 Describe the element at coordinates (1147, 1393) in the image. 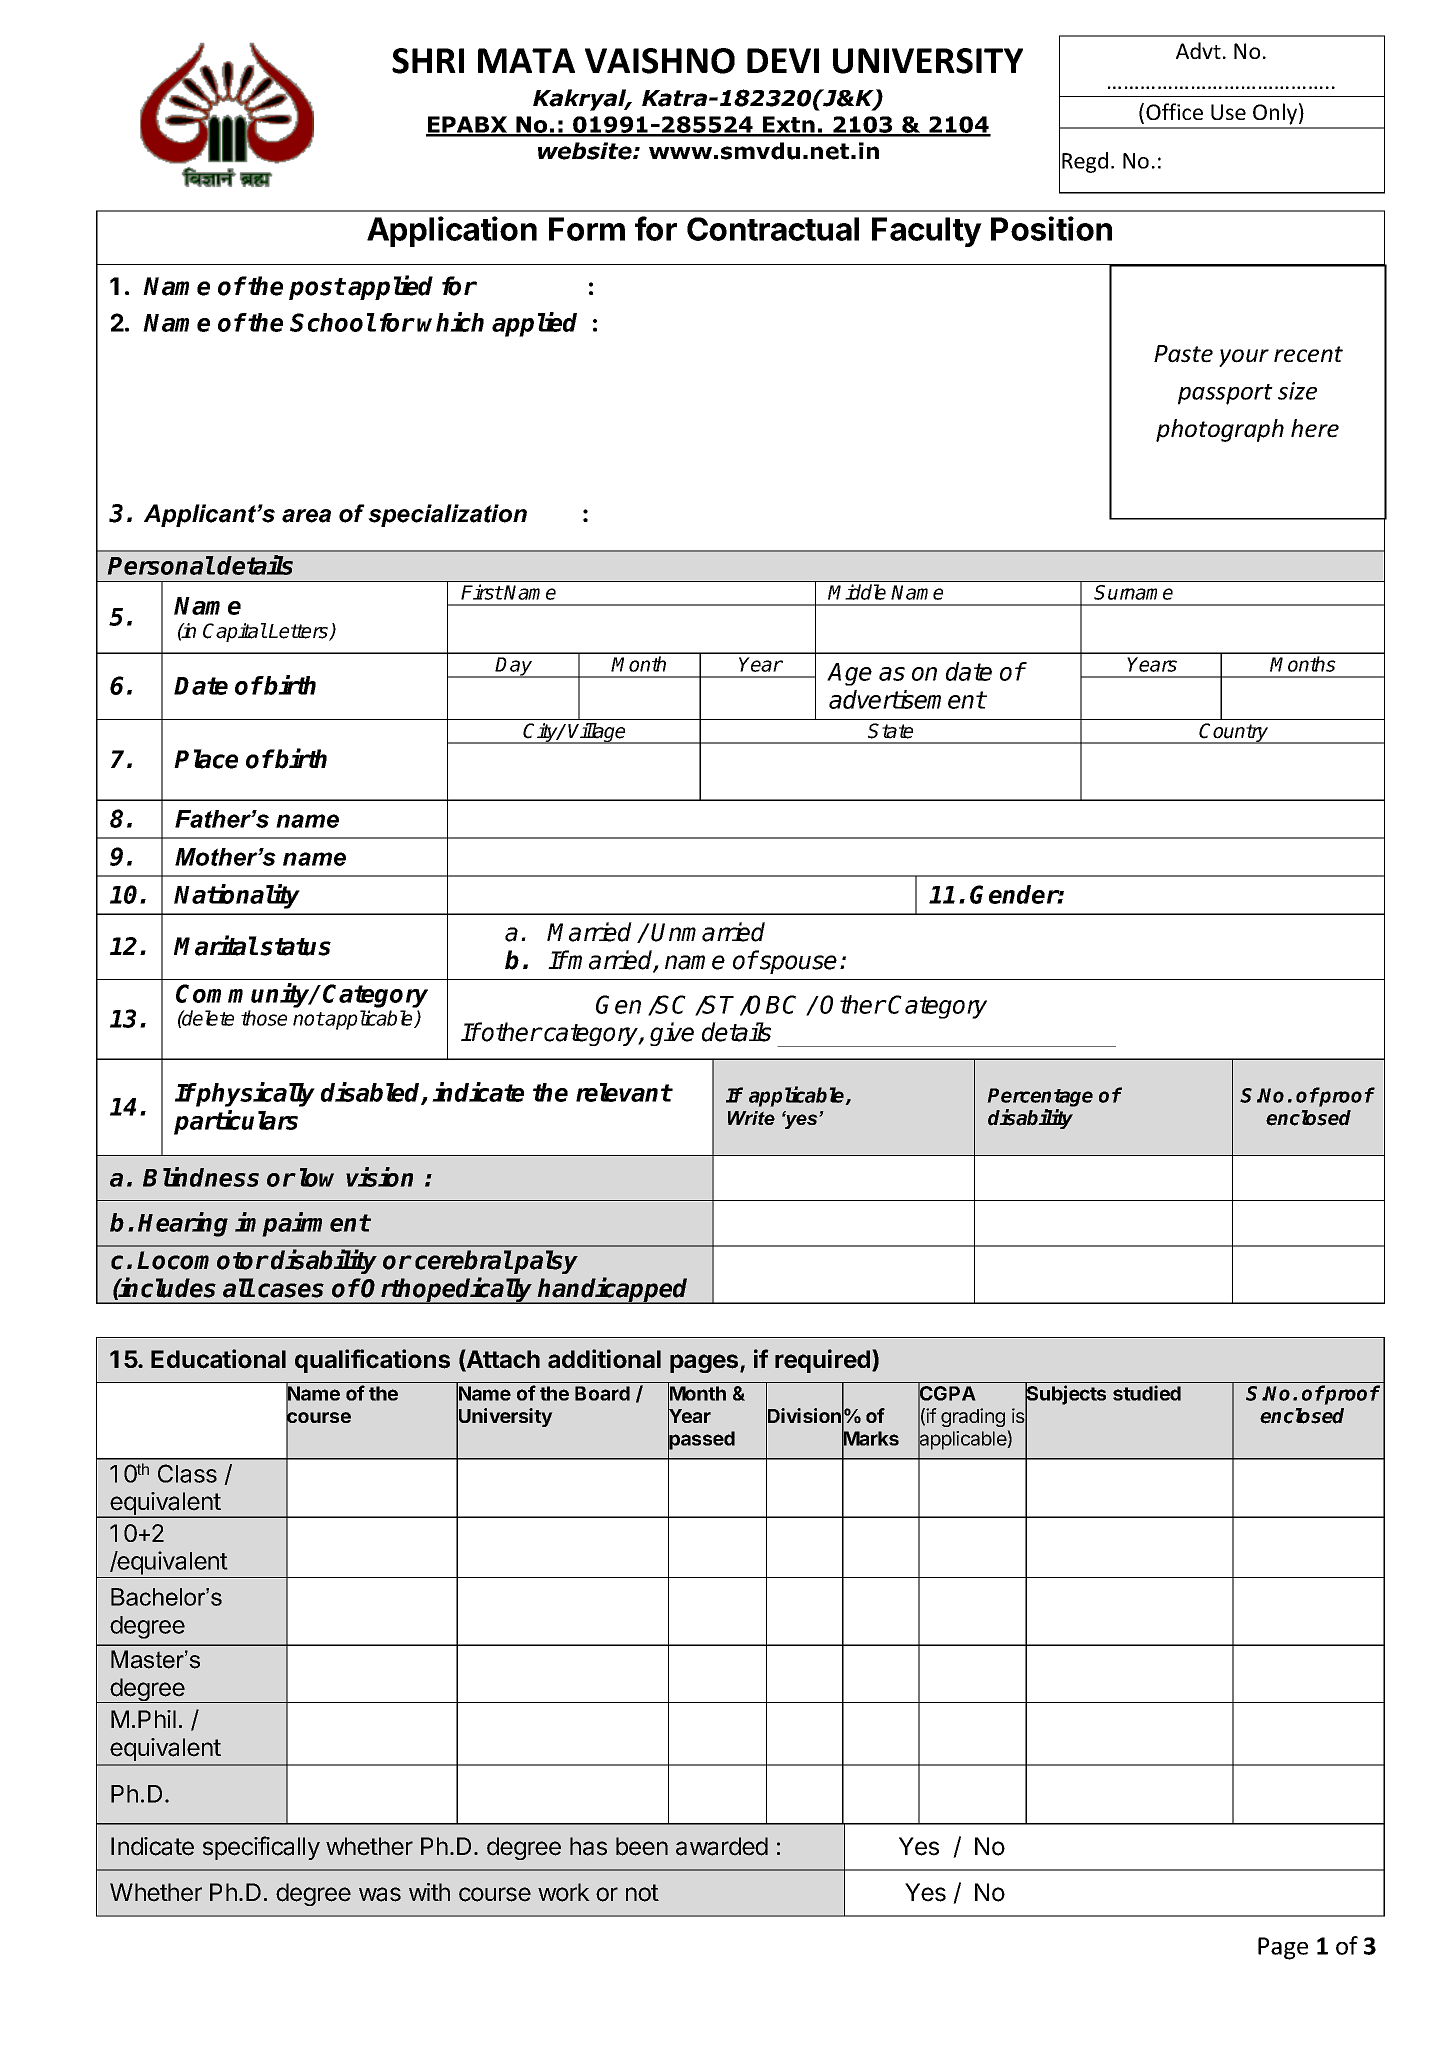

I see `studied` at that location.
